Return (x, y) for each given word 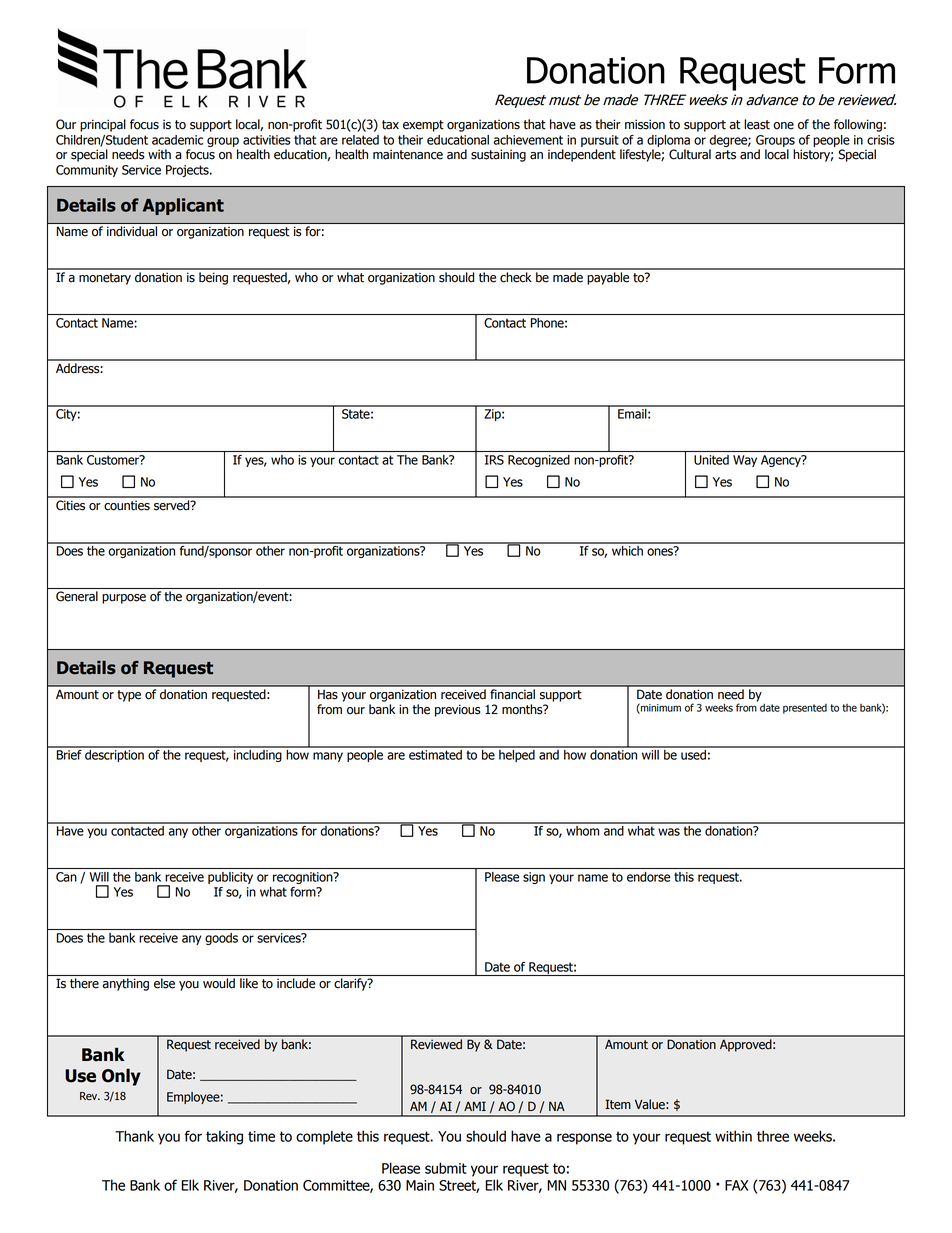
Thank (134, 1136)
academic (177, 140)
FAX (736, 1185)
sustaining (498, 155)
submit (446, 1168)
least (757, 124)
